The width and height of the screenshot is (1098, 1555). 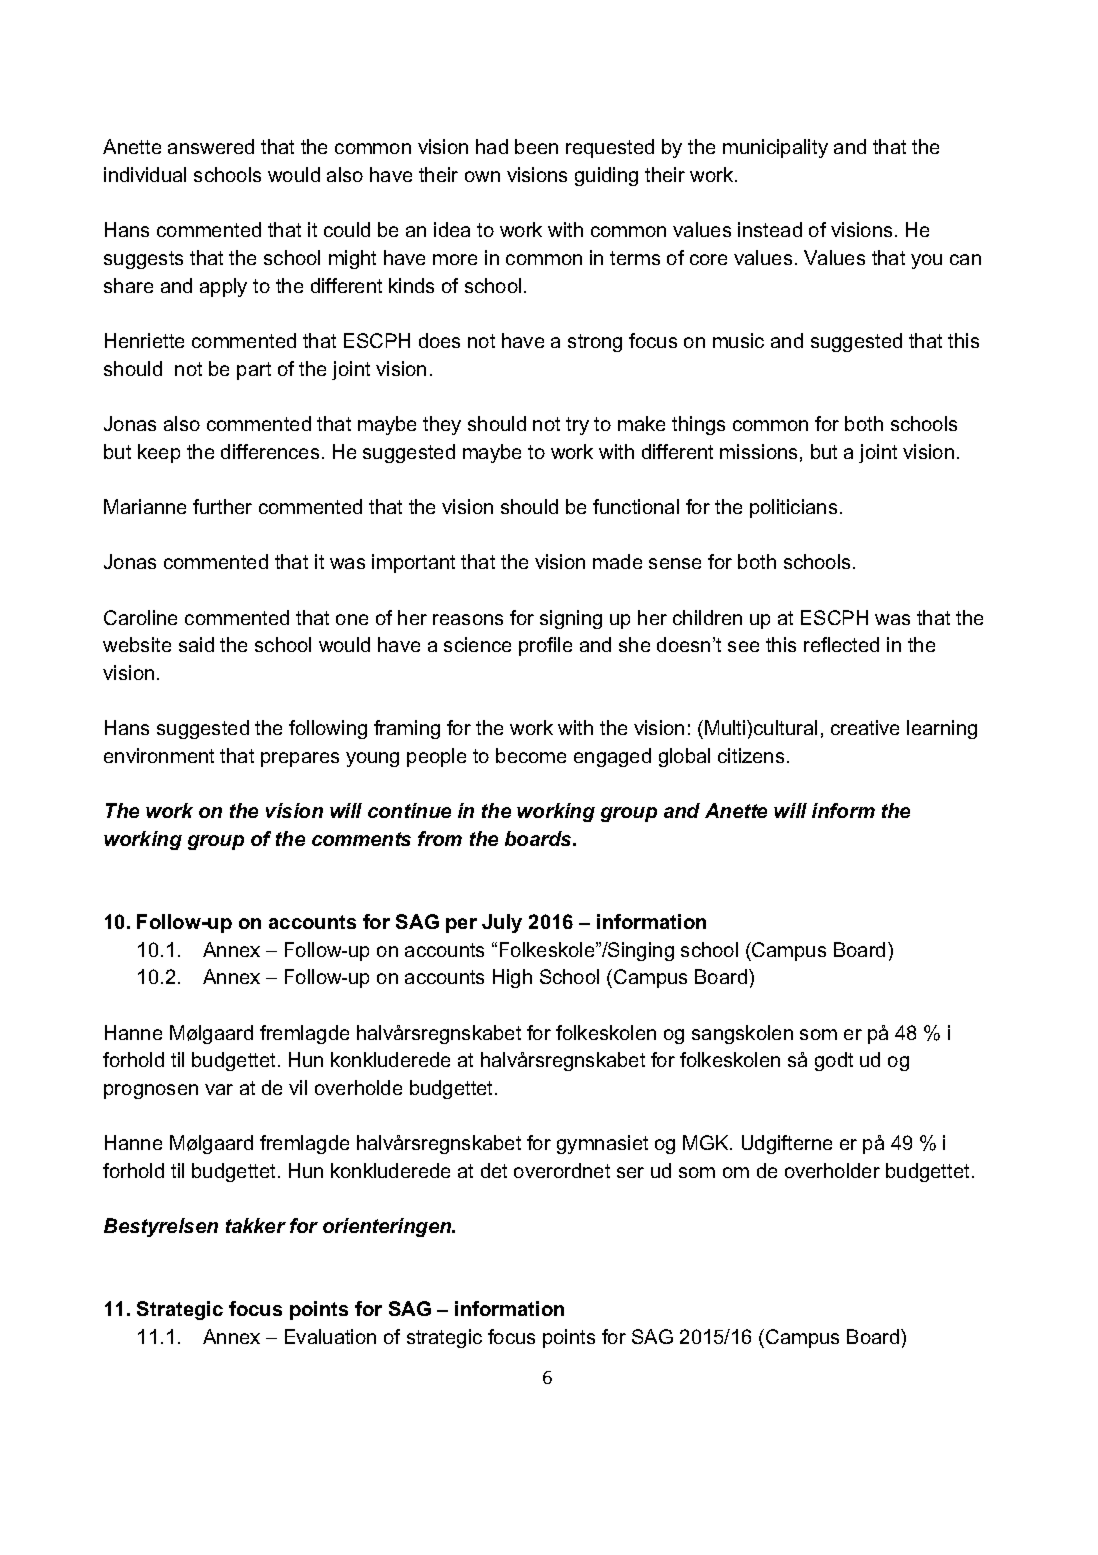 What do you see at coordinates (494, 1170) in the screenshot?
I see `det` at bounding box center [494, 1170].
